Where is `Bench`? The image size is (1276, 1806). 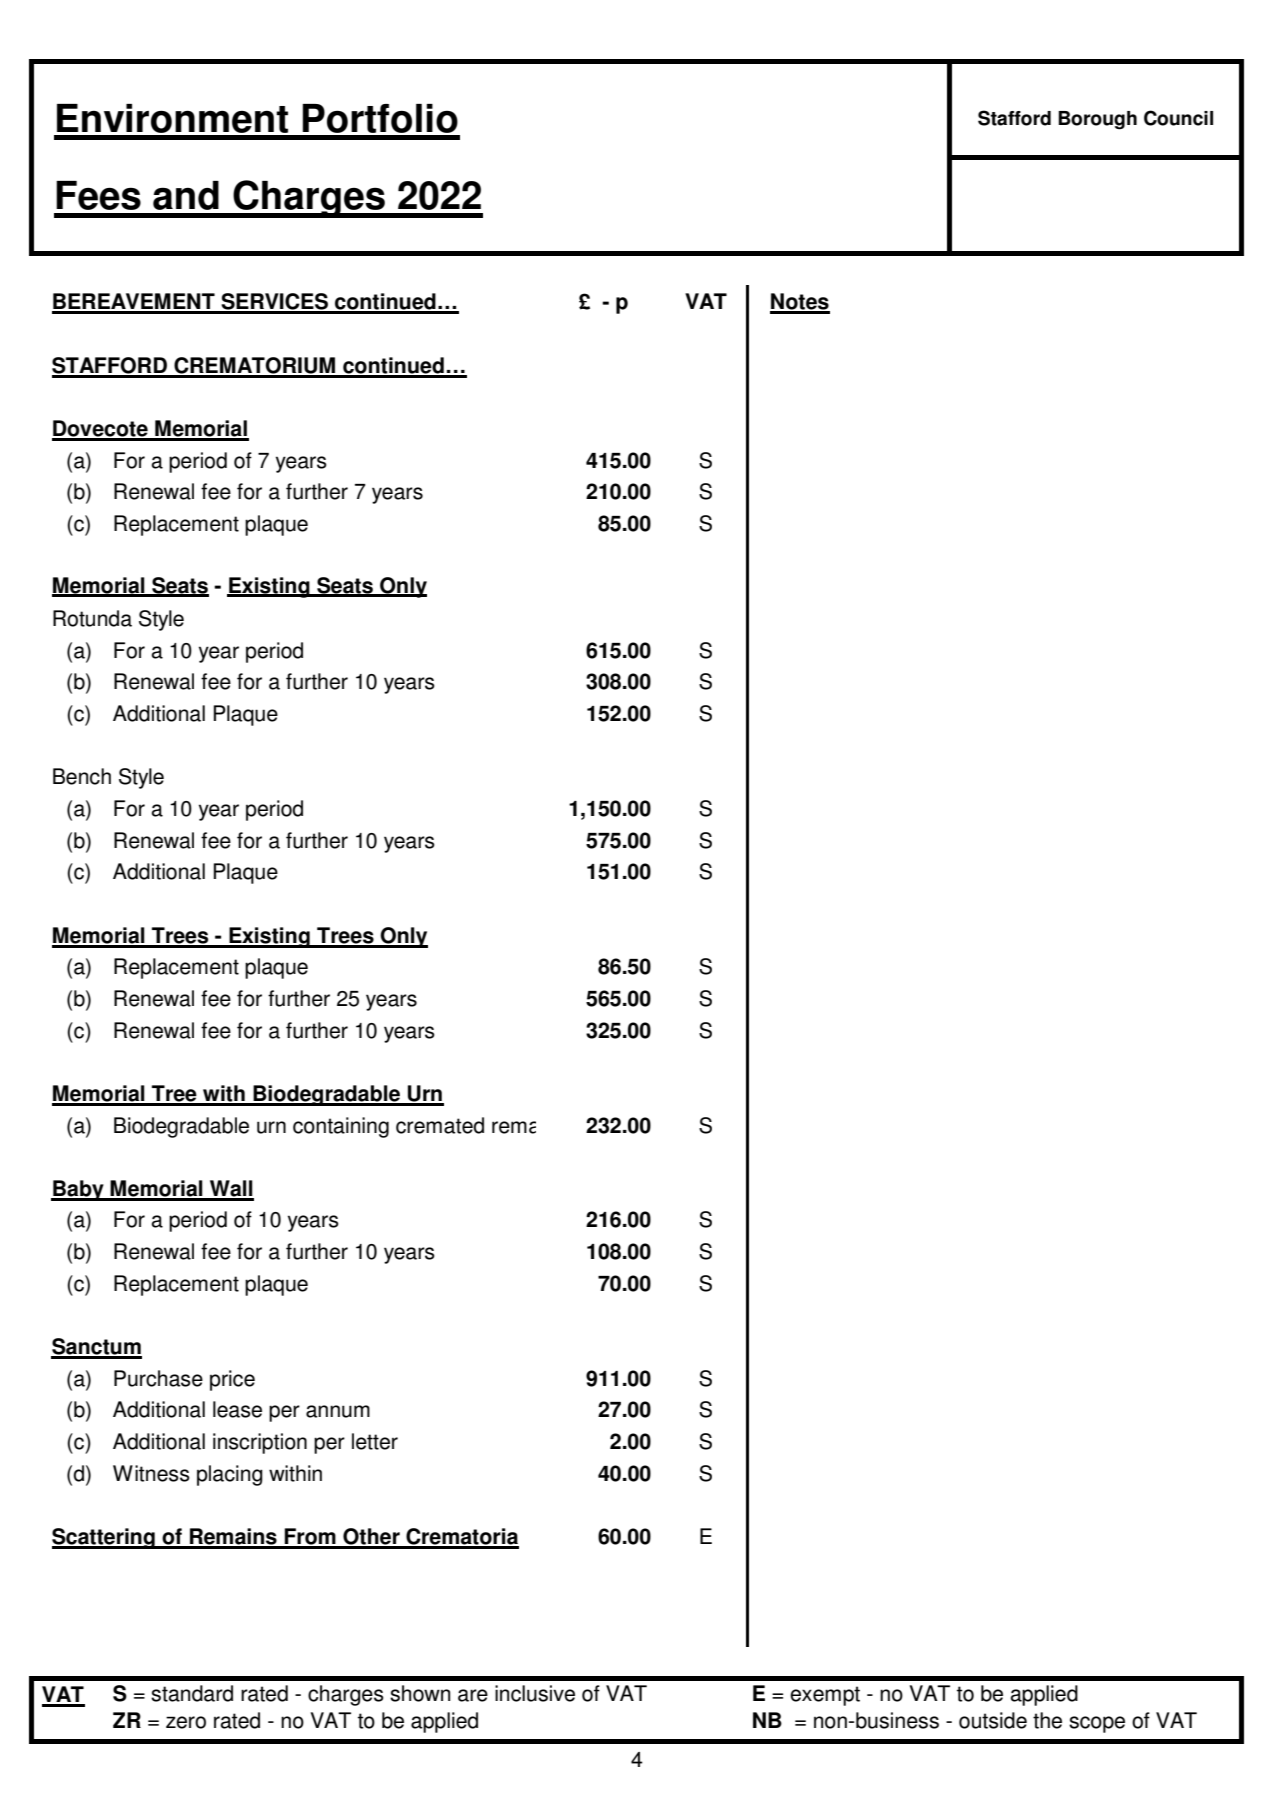
Bench is located at coordinates (82, 776).
